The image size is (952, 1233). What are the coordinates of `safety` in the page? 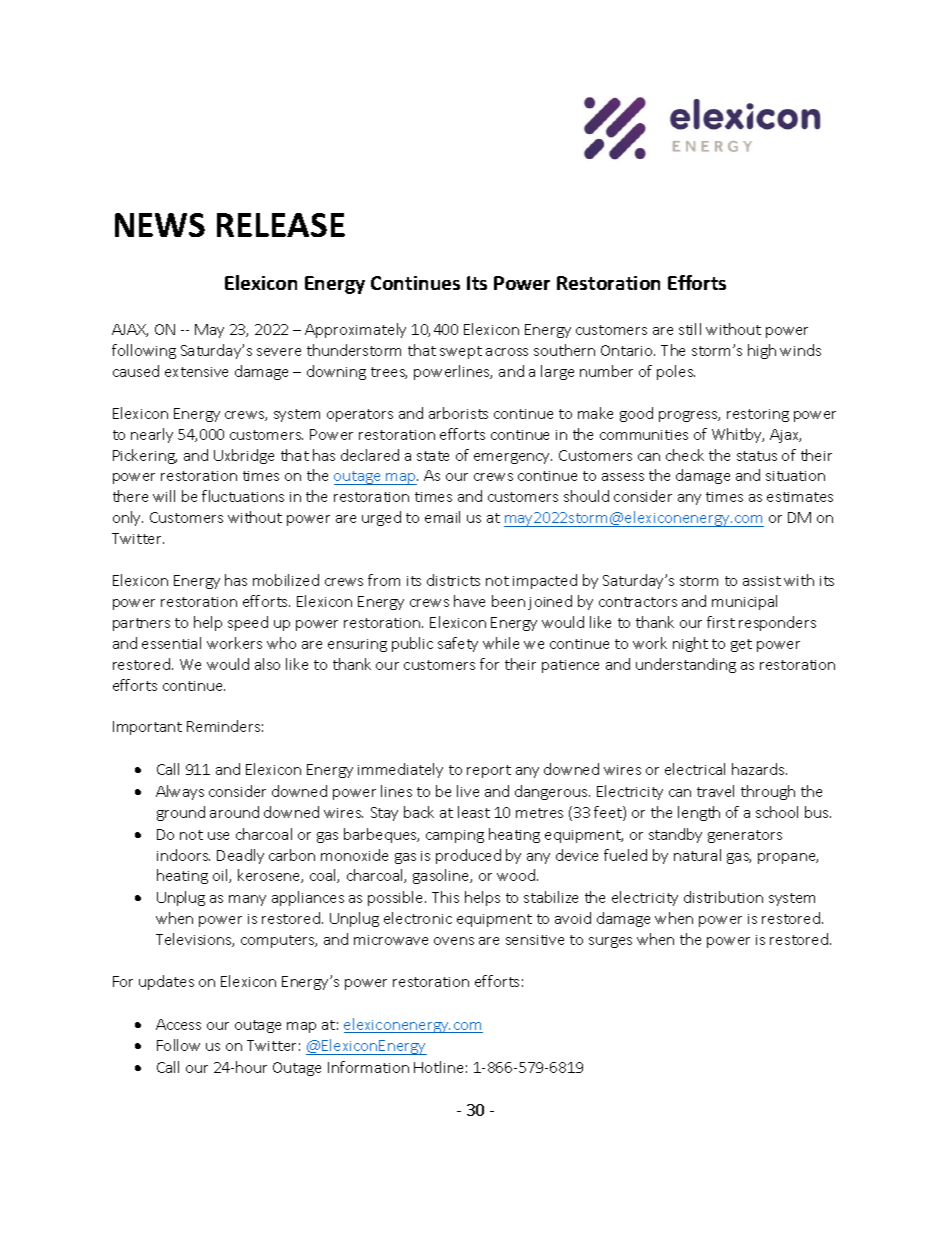 It's located at (458, 644).
